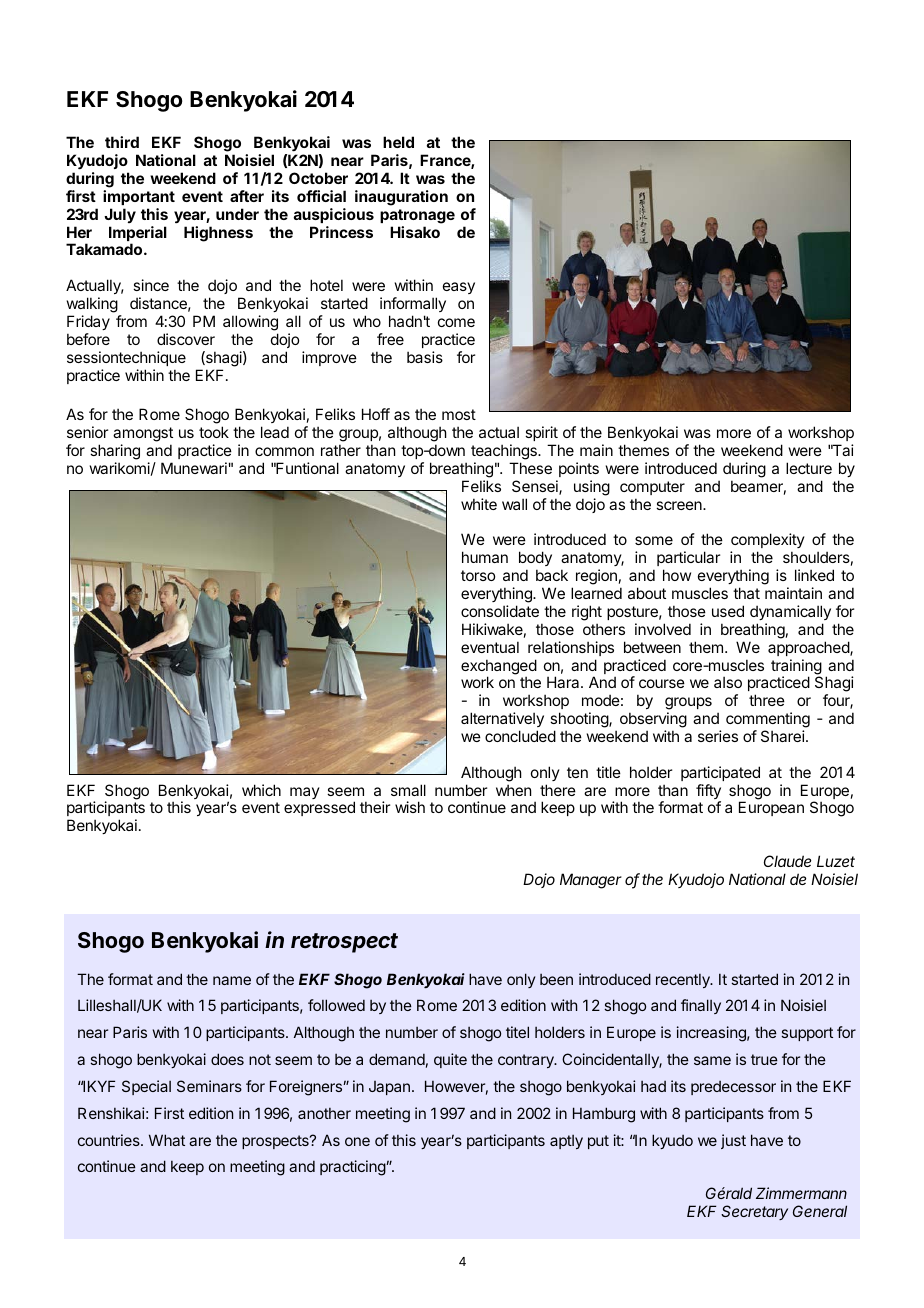 The height and width of the screenshot is (1308, 924). Describe the element at coordinates (401, 198) in the screenshot. I see `inauguration` at that location.
